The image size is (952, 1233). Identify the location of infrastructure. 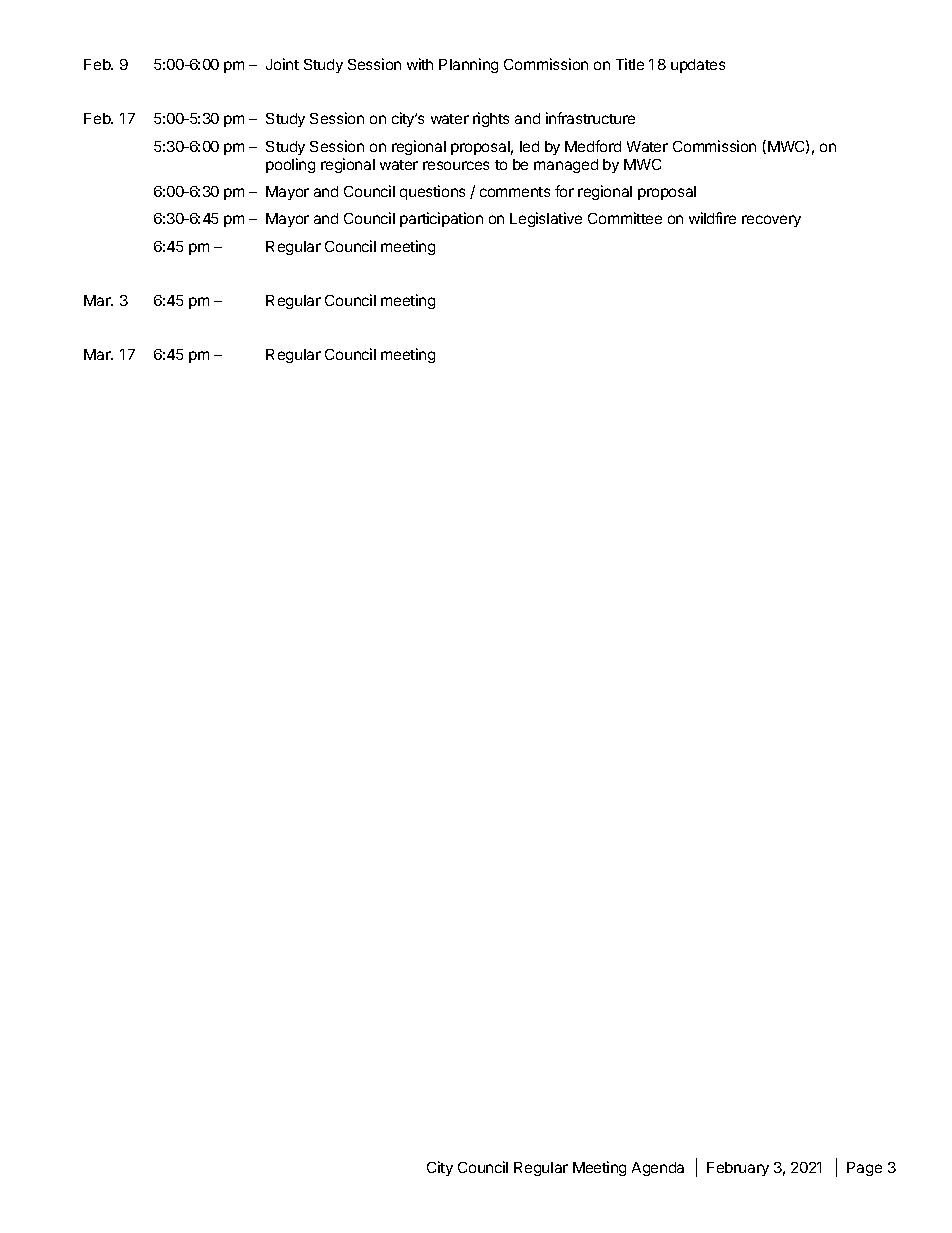
(590, 118).
